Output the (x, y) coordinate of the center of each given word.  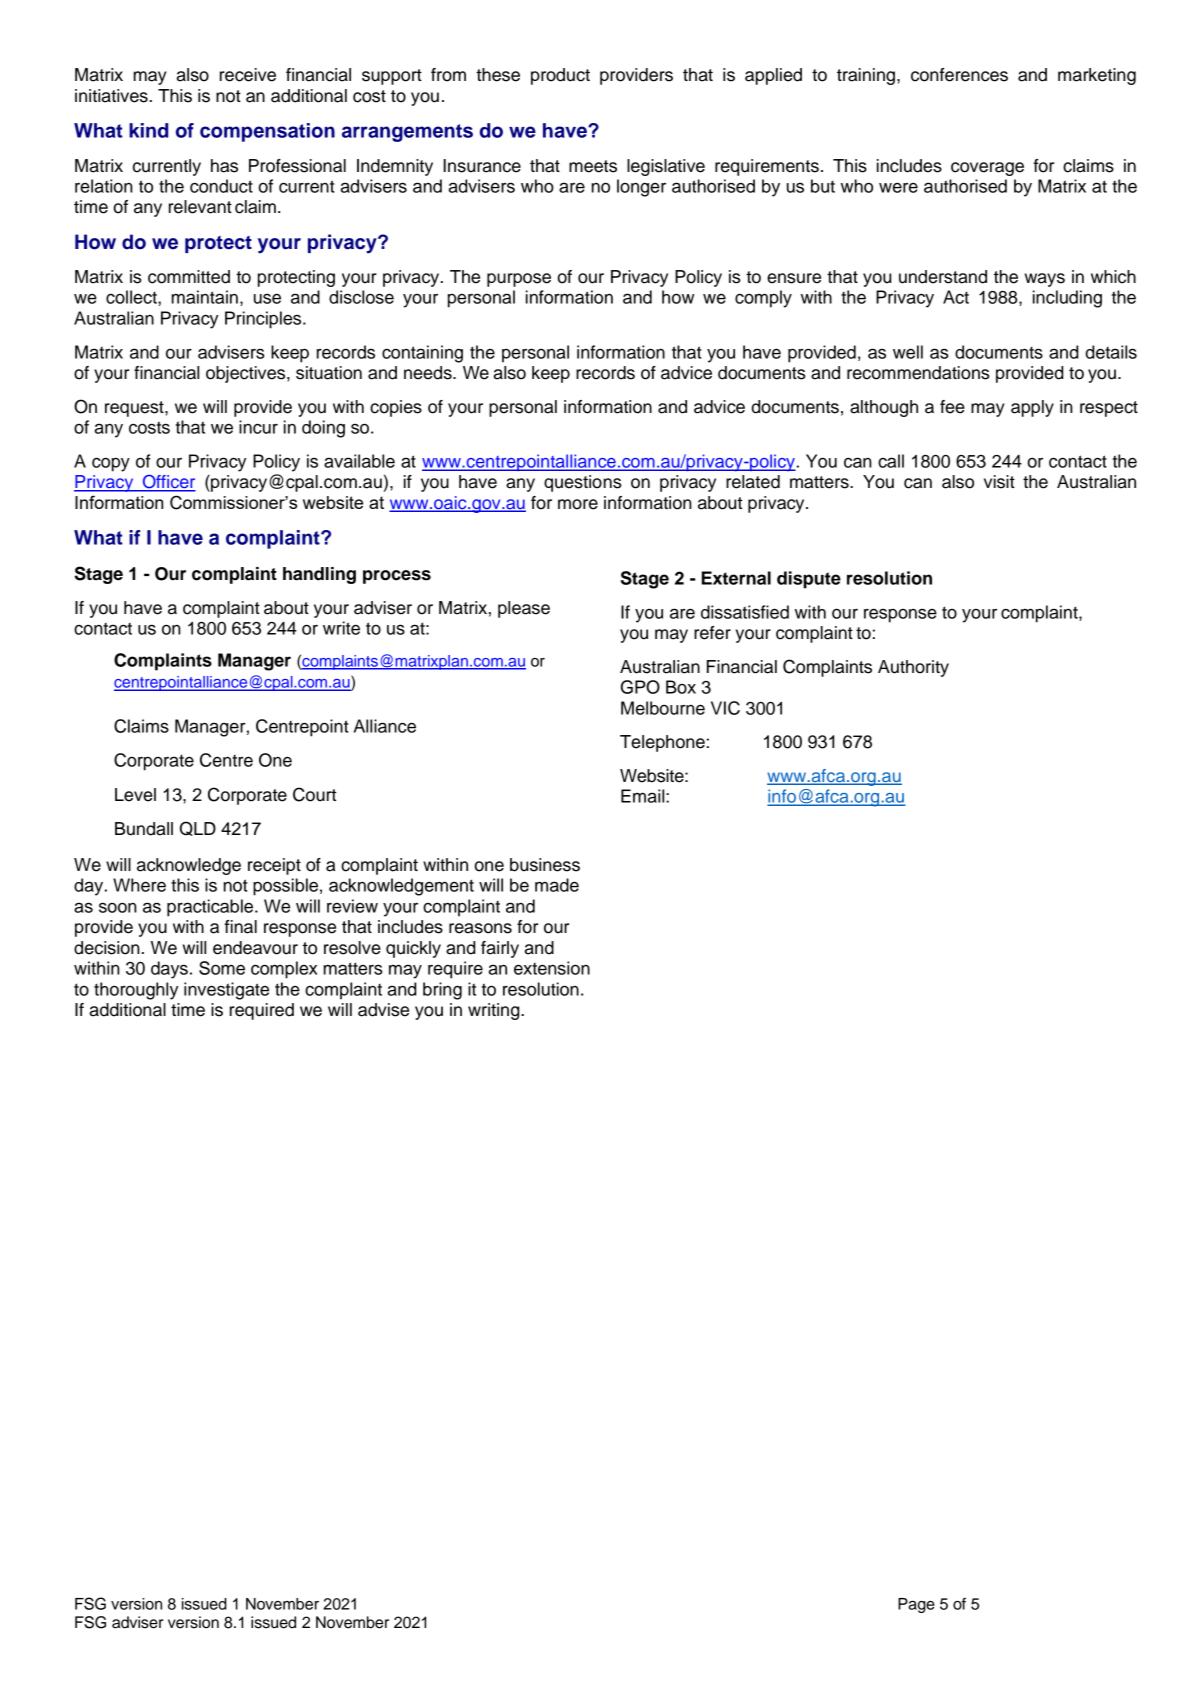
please (524, 609)
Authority (913, 668)
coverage (987, 169)
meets (593, 166)
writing (495, 1011)
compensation (267, 132)
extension (552, 968)
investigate (226, 991)
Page (916, 1605)
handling (319, 575)
